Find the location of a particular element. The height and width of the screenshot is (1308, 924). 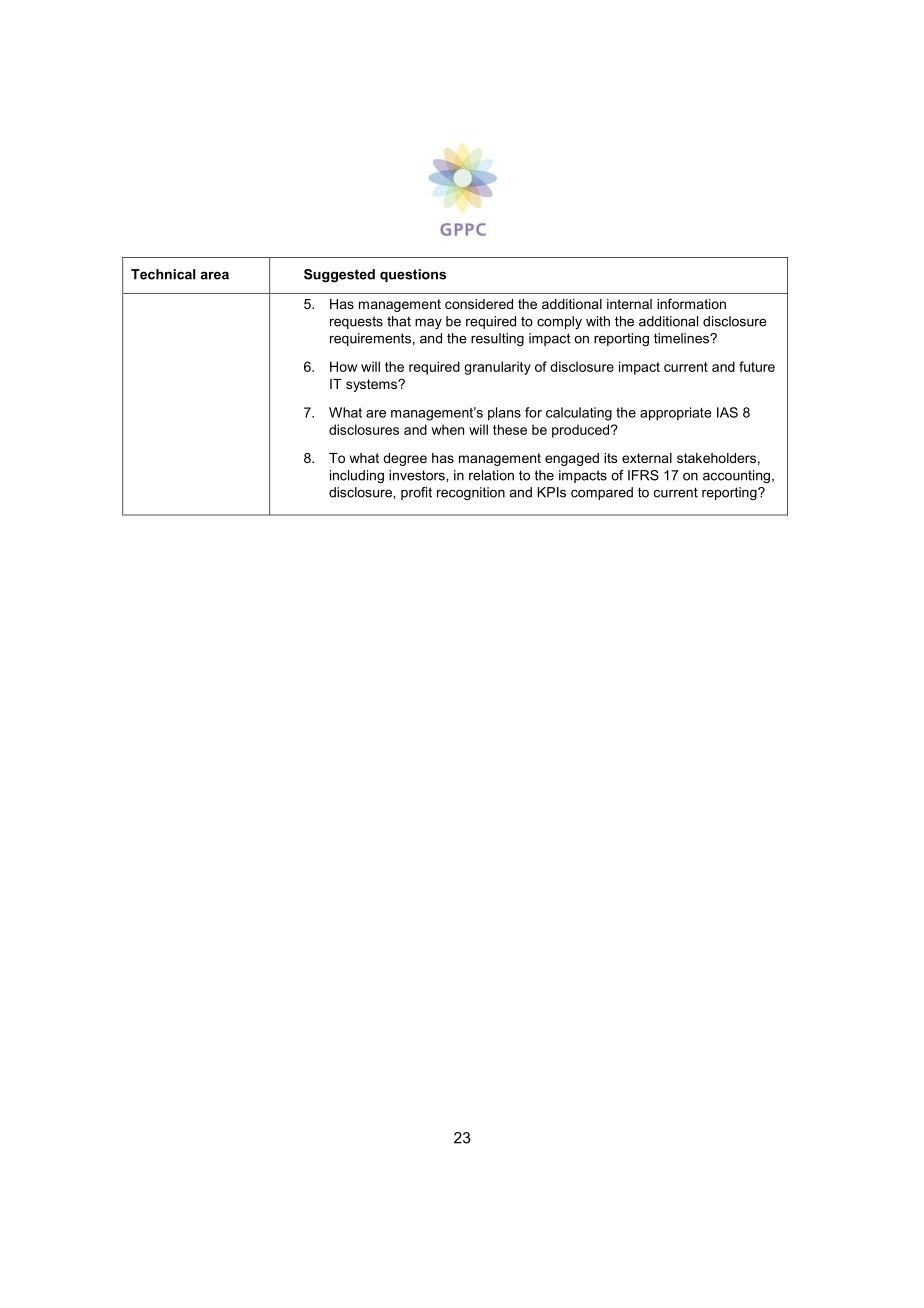

requests is located at coordinates (356, 322).
